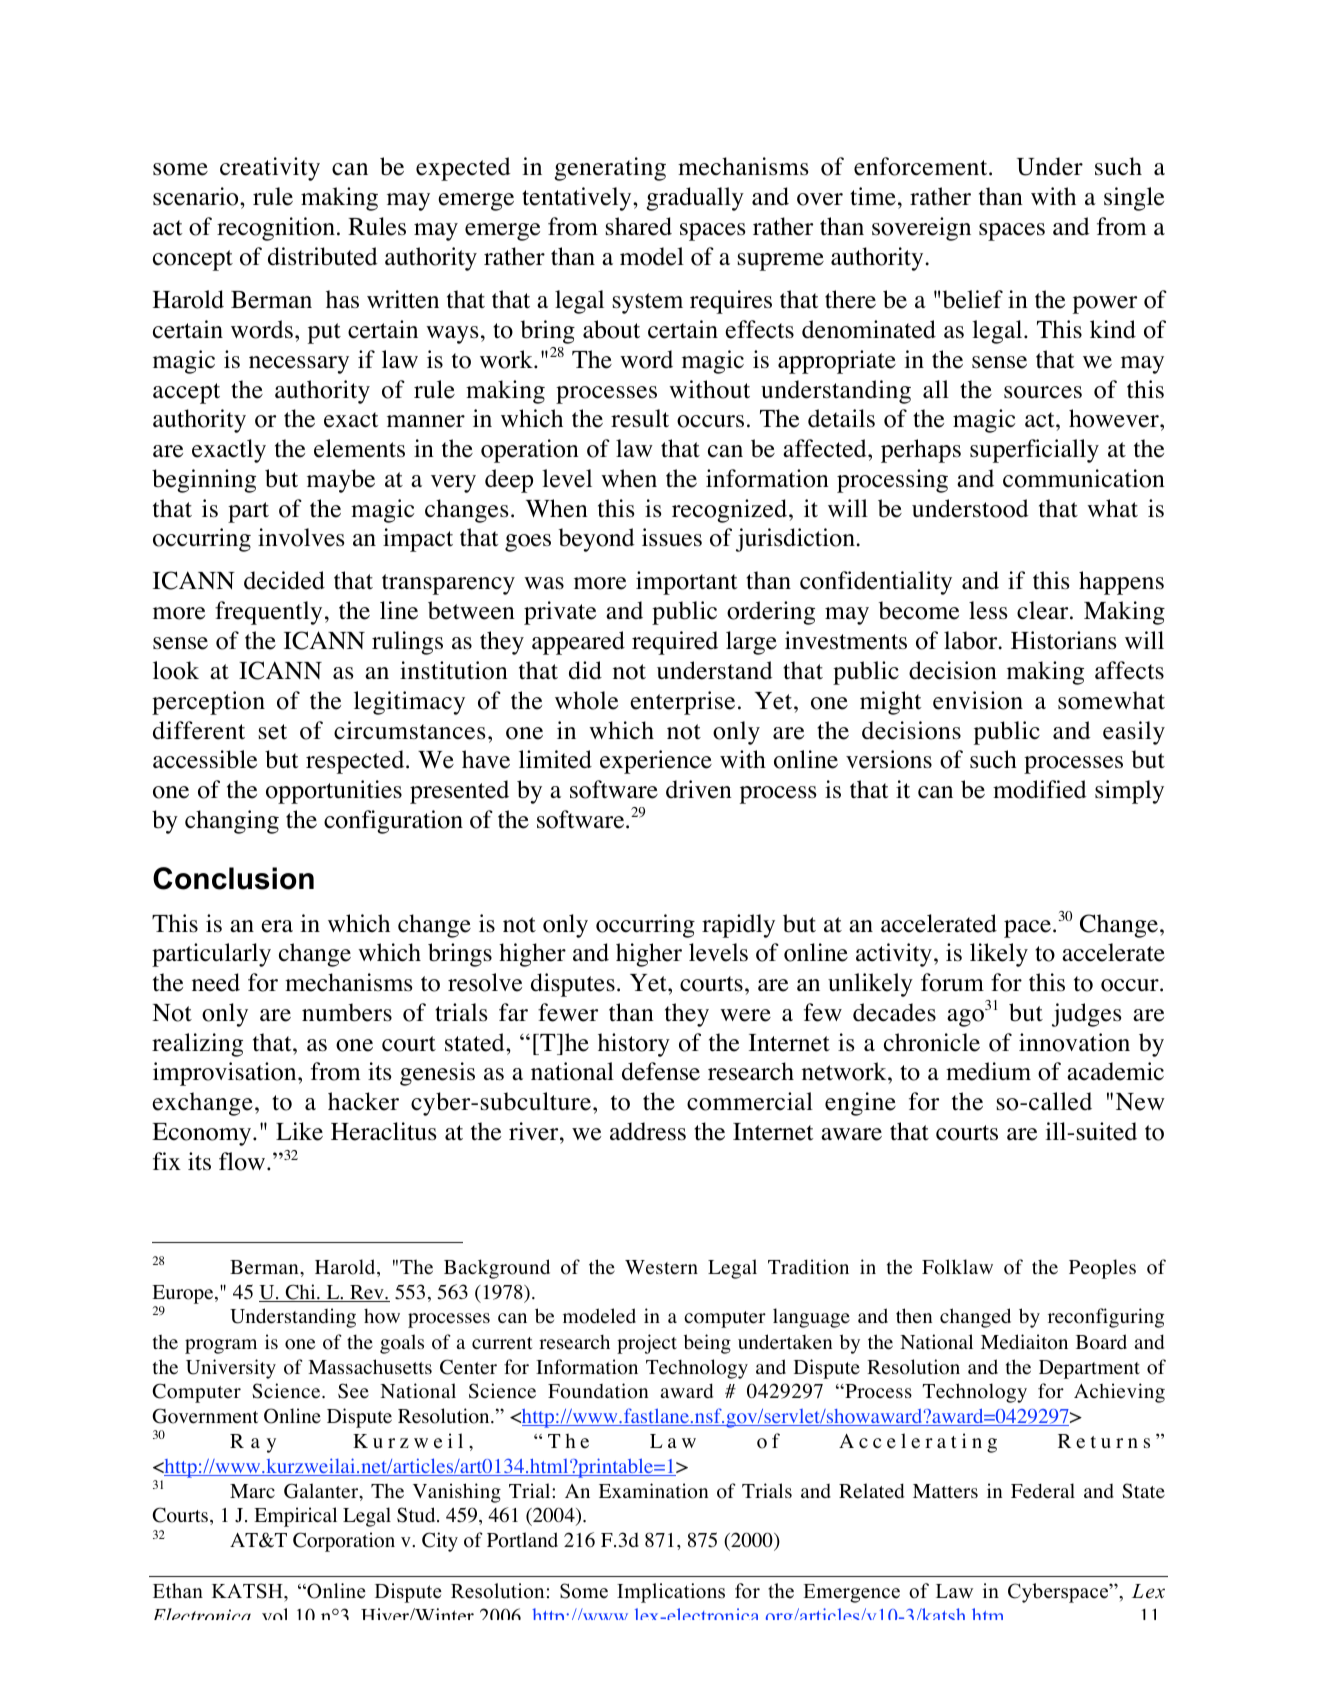  What do you see at coordinates (738, 926) in the page?
I see `rapidly` at bounding box center [738, 926].
